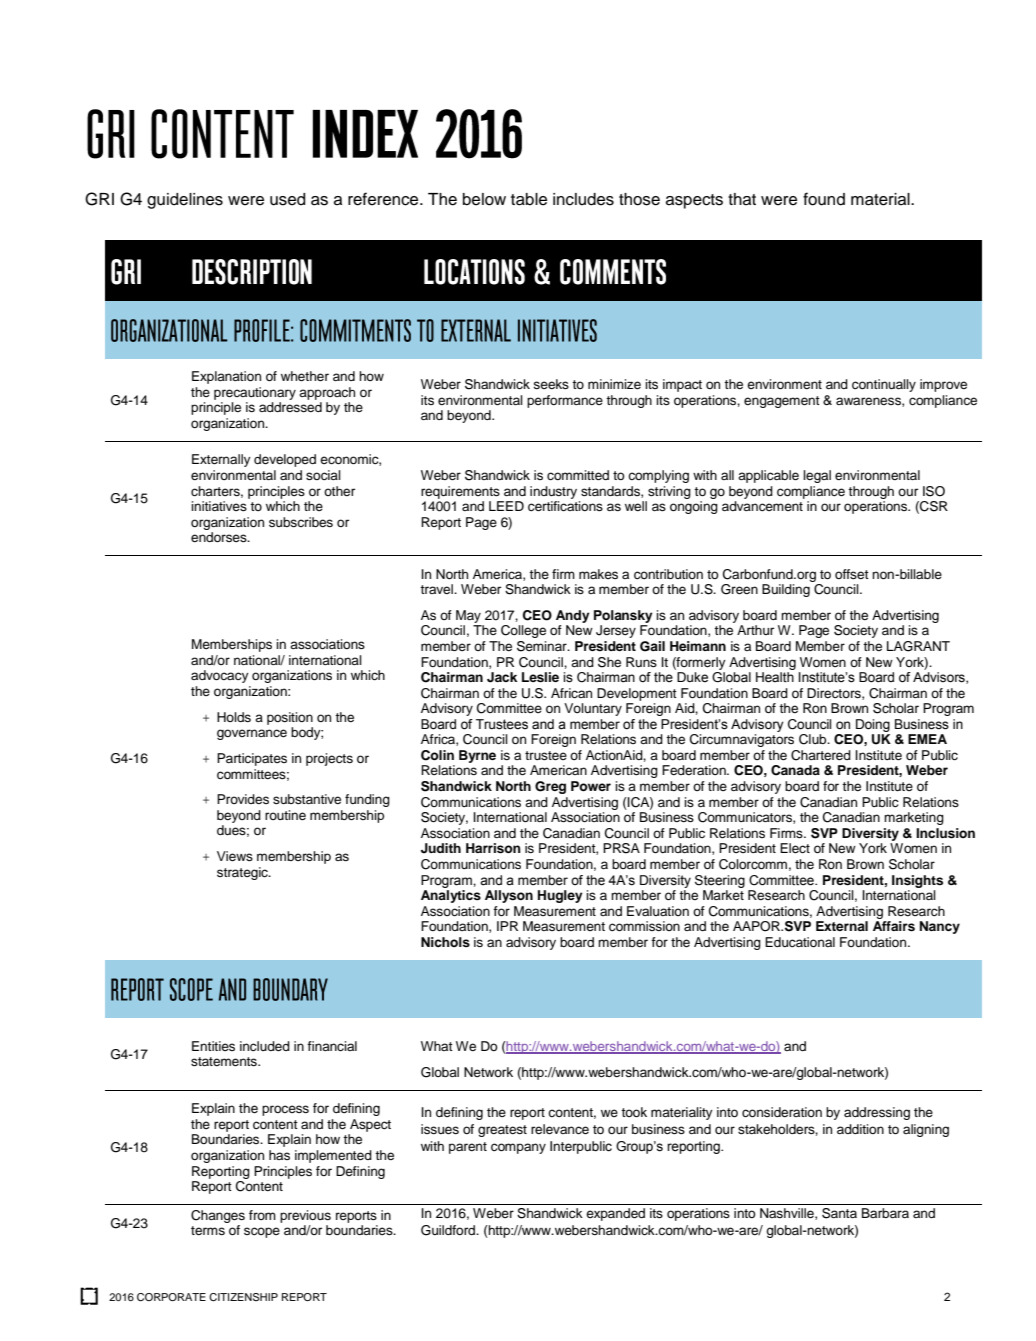 This page has width=1036, height=1341. Describe the element at coordinates (852, 574) in the page. I see `offset` at that location.
